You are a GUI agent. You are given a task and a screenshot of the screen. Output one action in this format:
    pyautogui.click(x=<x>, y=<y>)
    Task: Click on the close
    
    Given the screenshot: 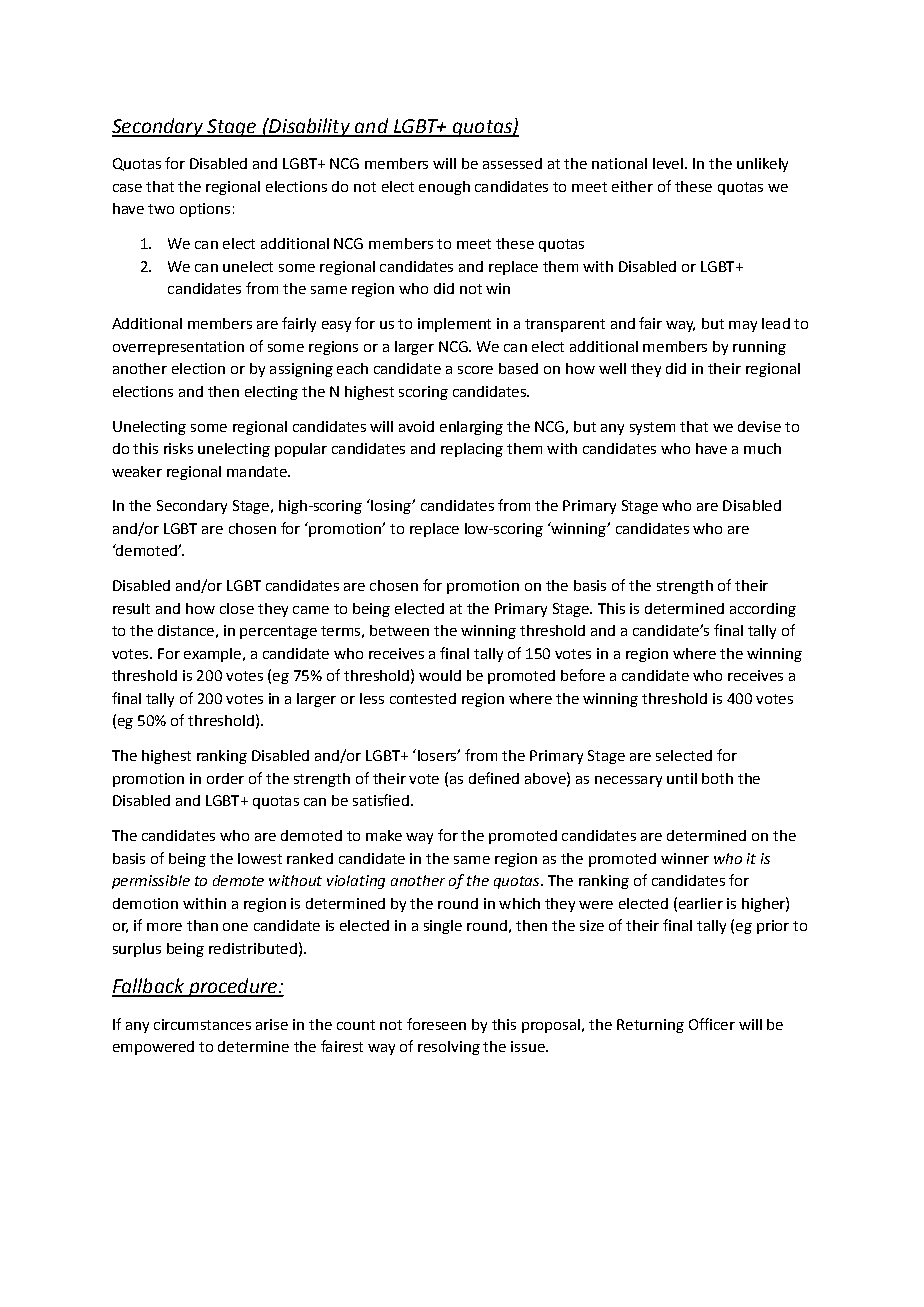 What is the action you would take?
    pyautogui.click(x=237, y=608)
